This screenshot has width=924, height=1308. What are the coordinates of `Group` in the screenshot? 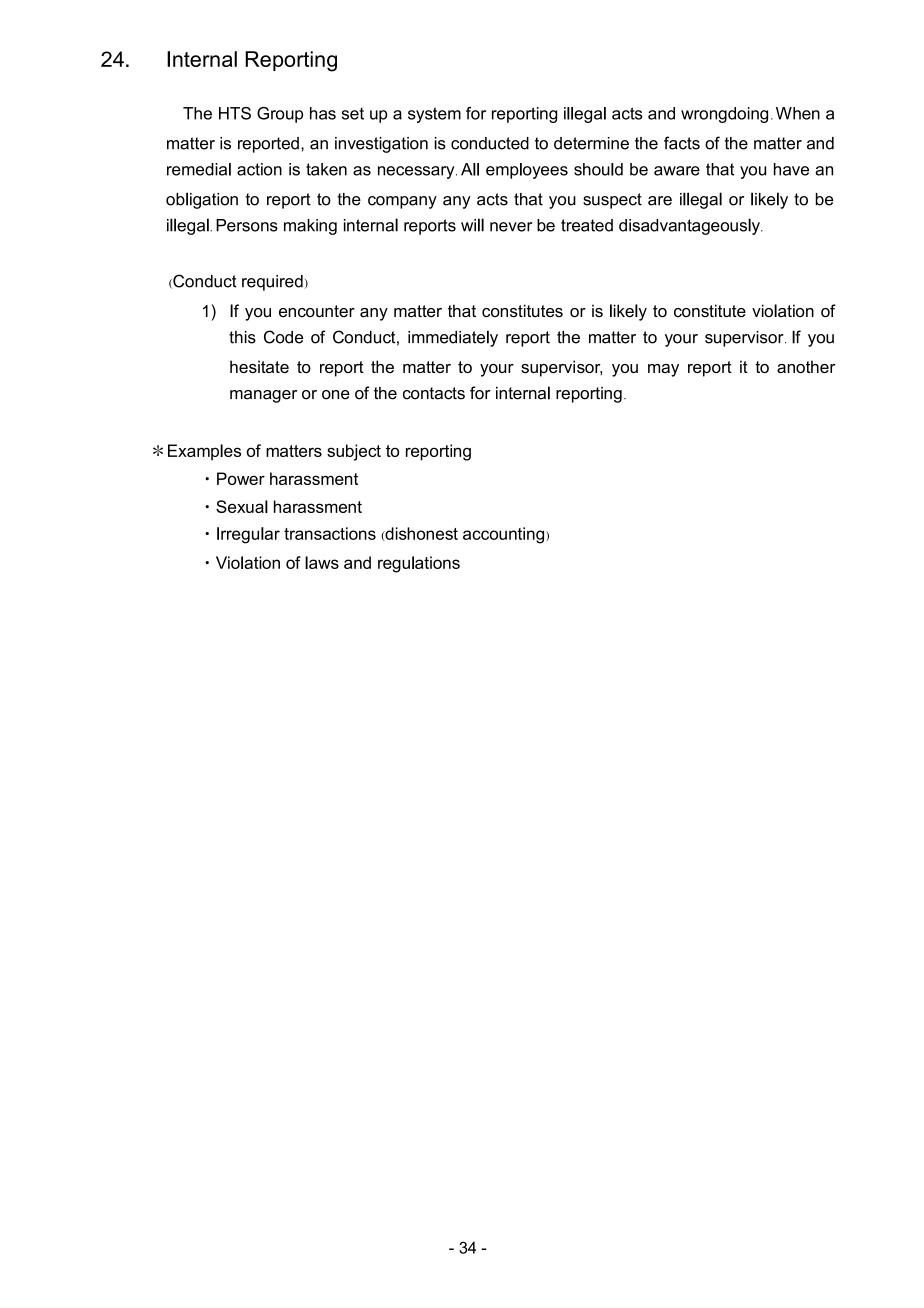 It's located at (280, 115).
